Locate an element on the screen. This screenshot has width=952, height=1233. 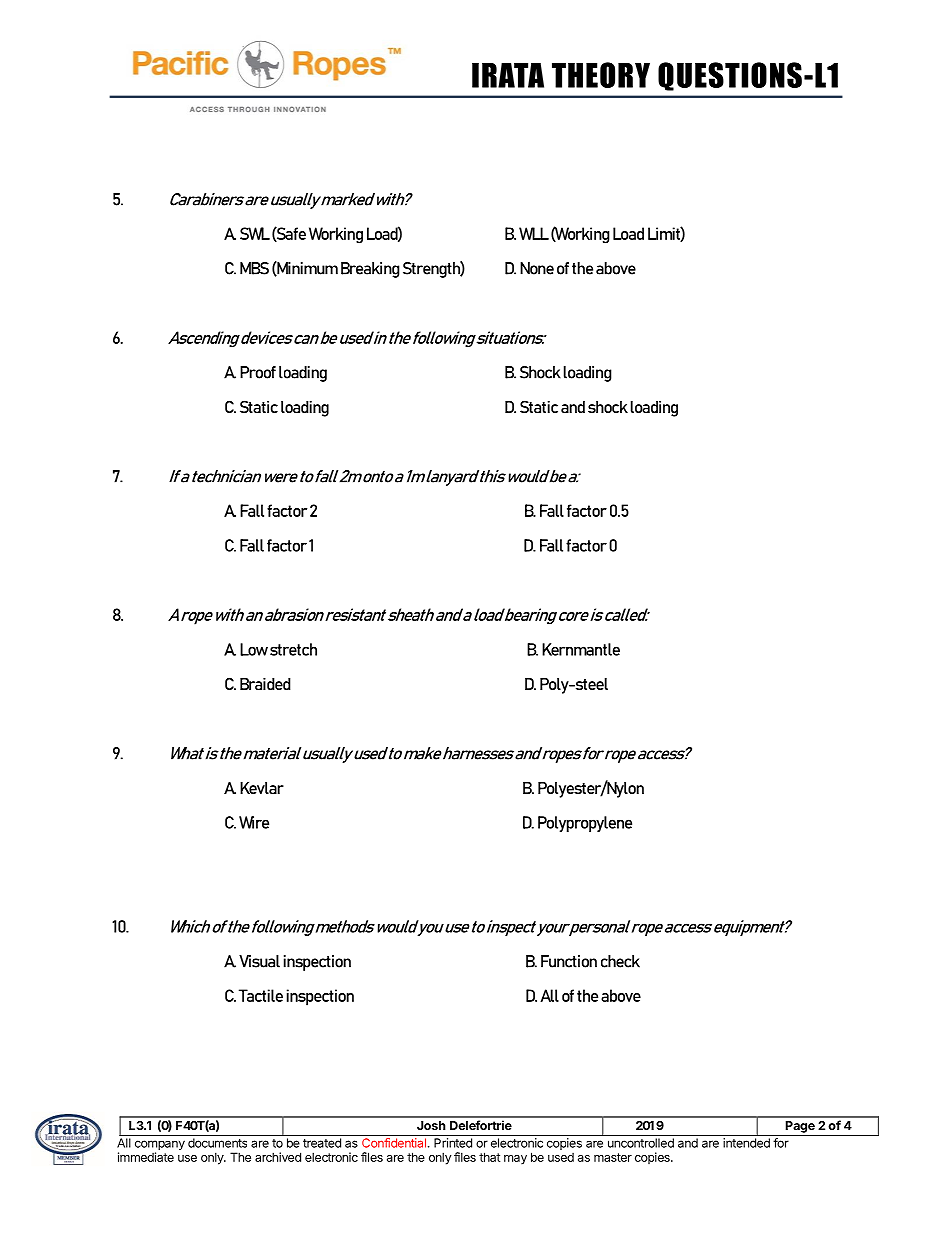
SWL is located at coordinates (255, 233).
